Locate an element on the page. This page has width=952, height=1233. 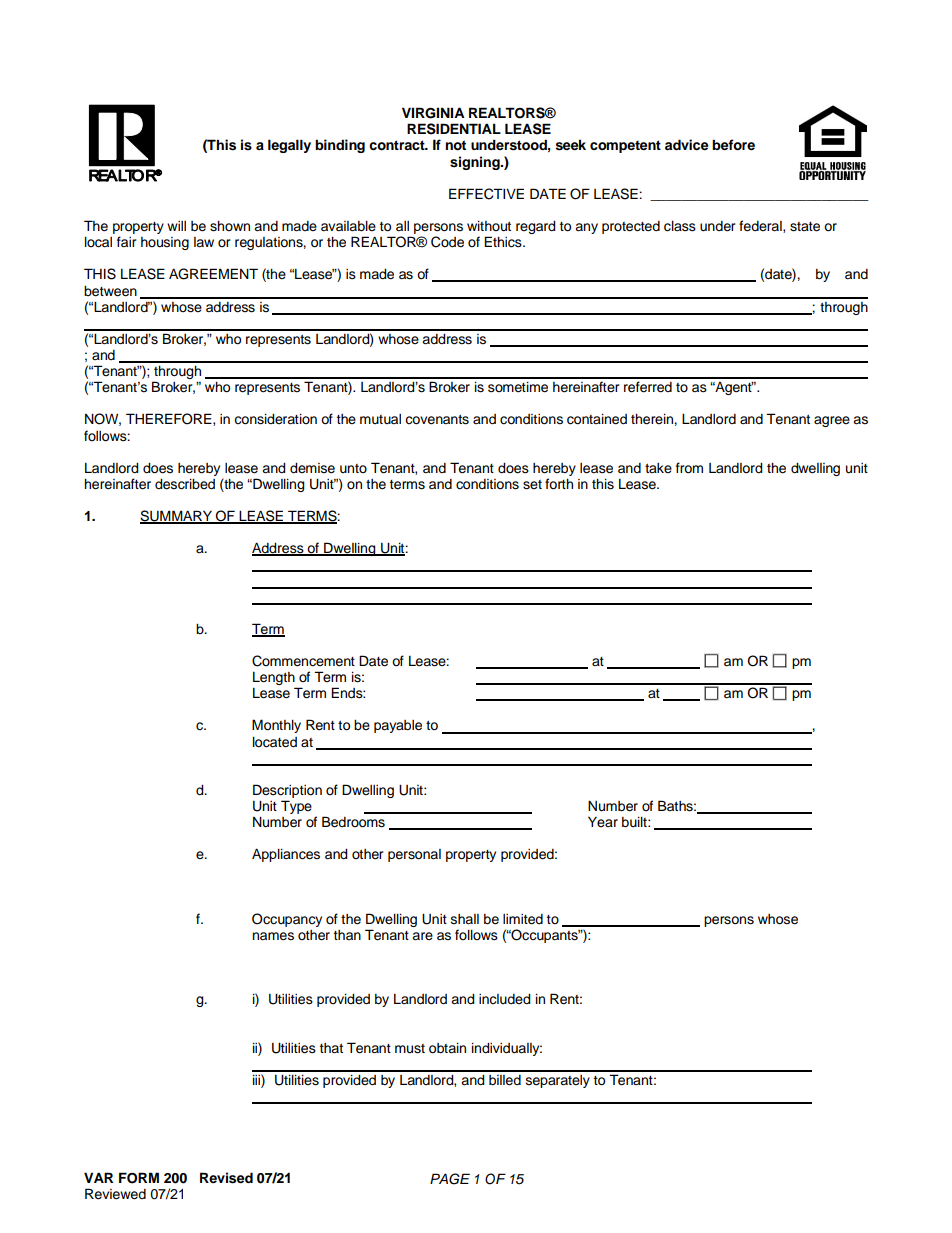
not is located at coordinates (455, 145).
